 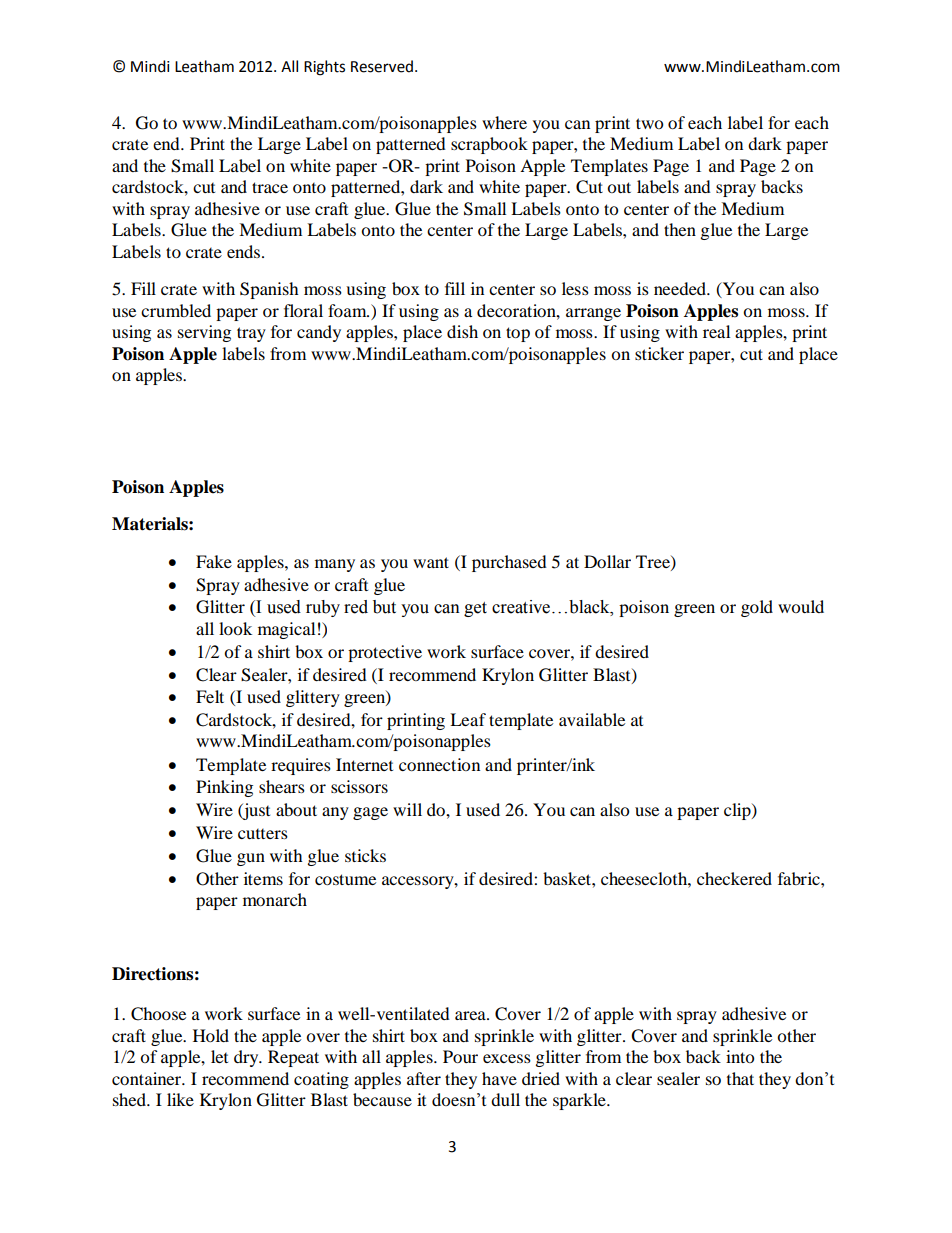 I want to click on let, so click(x=219, y=1056).
